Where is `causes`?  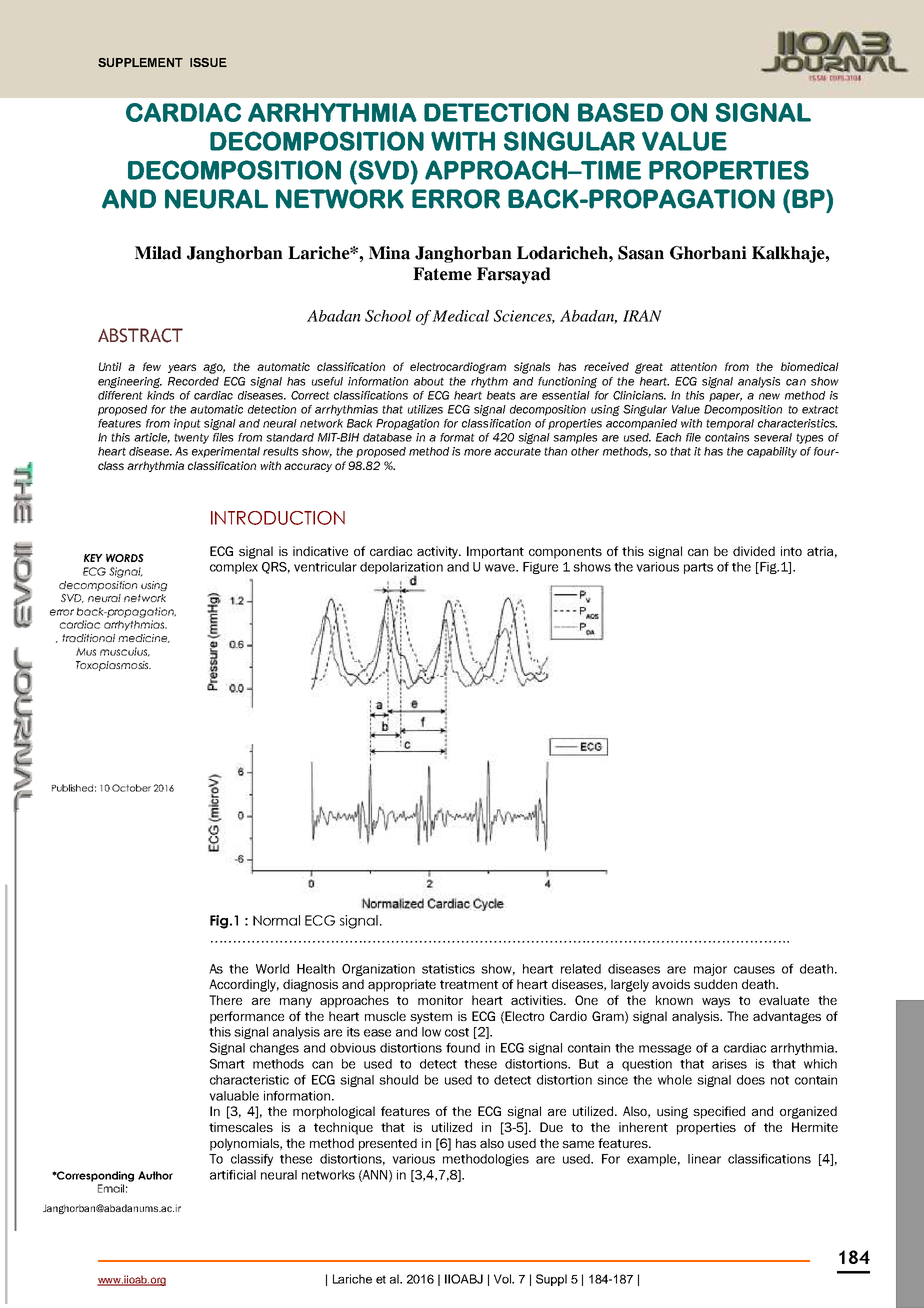 causes is located at coordinates (754, 970).
